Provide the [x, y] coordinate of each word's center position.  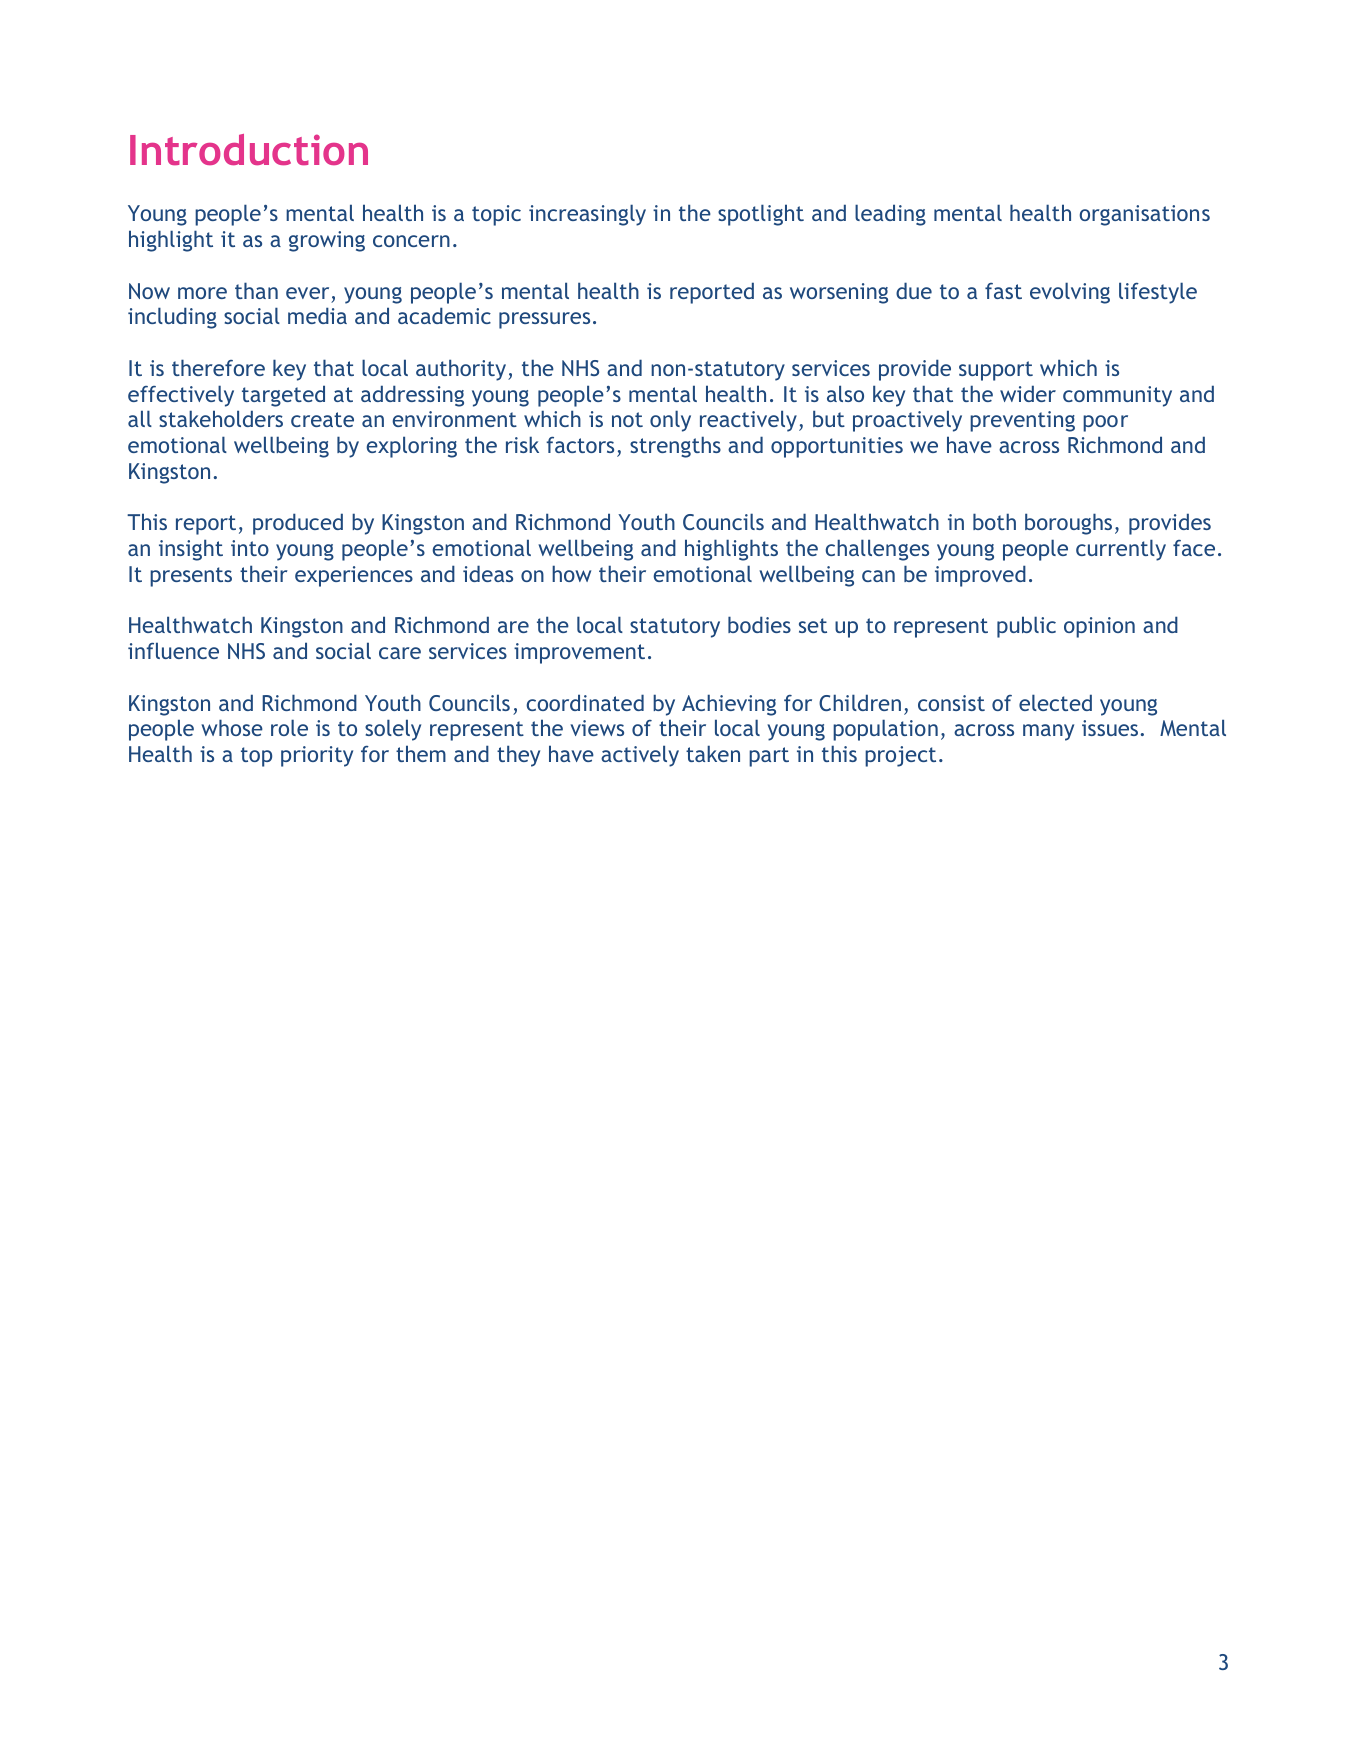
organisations [1144, 215]
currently [1121, 550]
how [571, 573]
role [289, 727]
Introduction [249, 149]
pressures [544, 320]
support [996, 371]
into [250, 548]
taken [713, 753]
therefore [218, 367]
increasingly [587, 215]
